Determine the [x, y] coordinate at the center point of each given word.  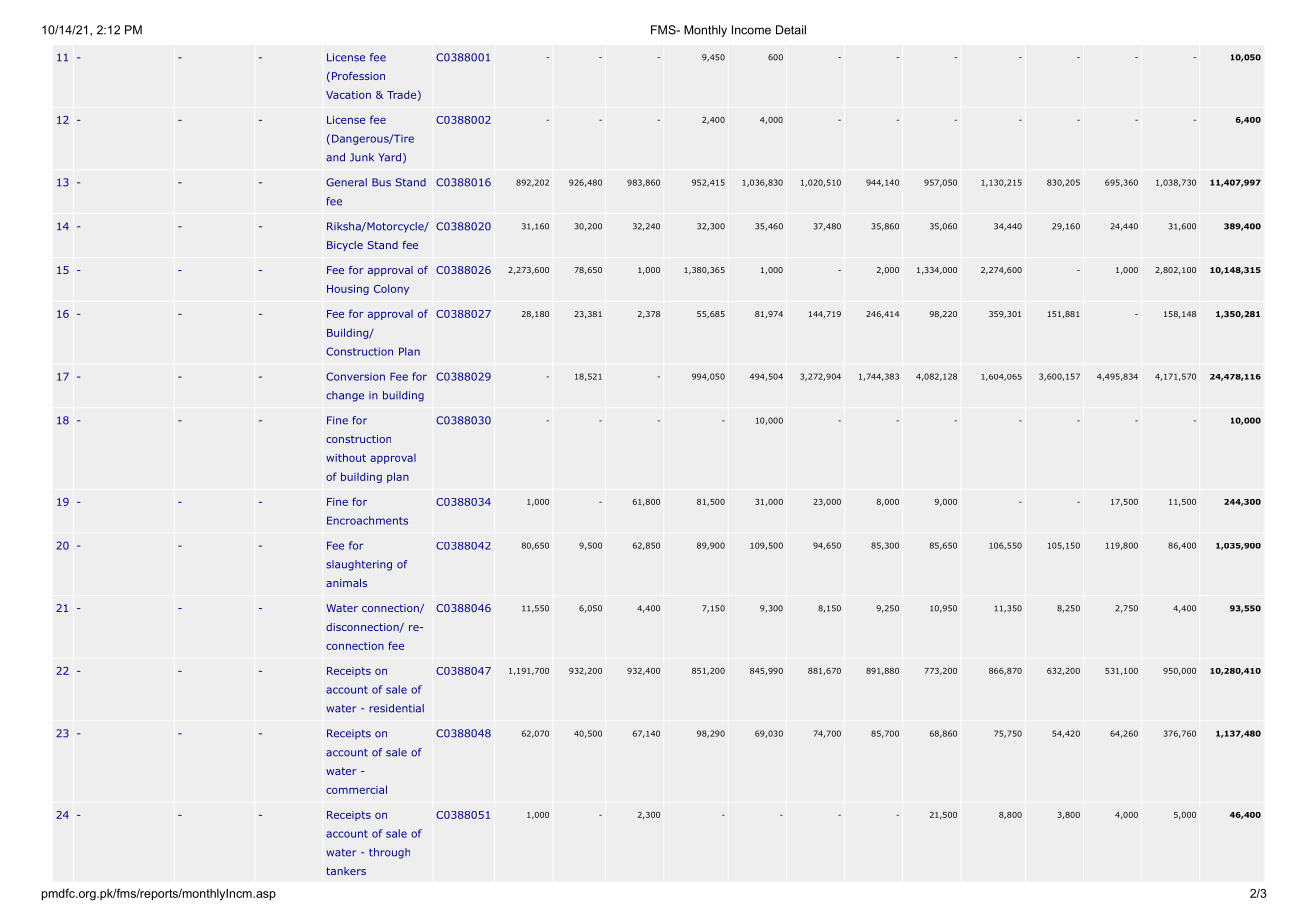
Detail [791, 30]
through [389, 853]
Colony [391, 289]
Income [751, 30]
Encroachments [367, 520]
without [346, 457]
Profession [357, 77]
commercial [356, 789]
